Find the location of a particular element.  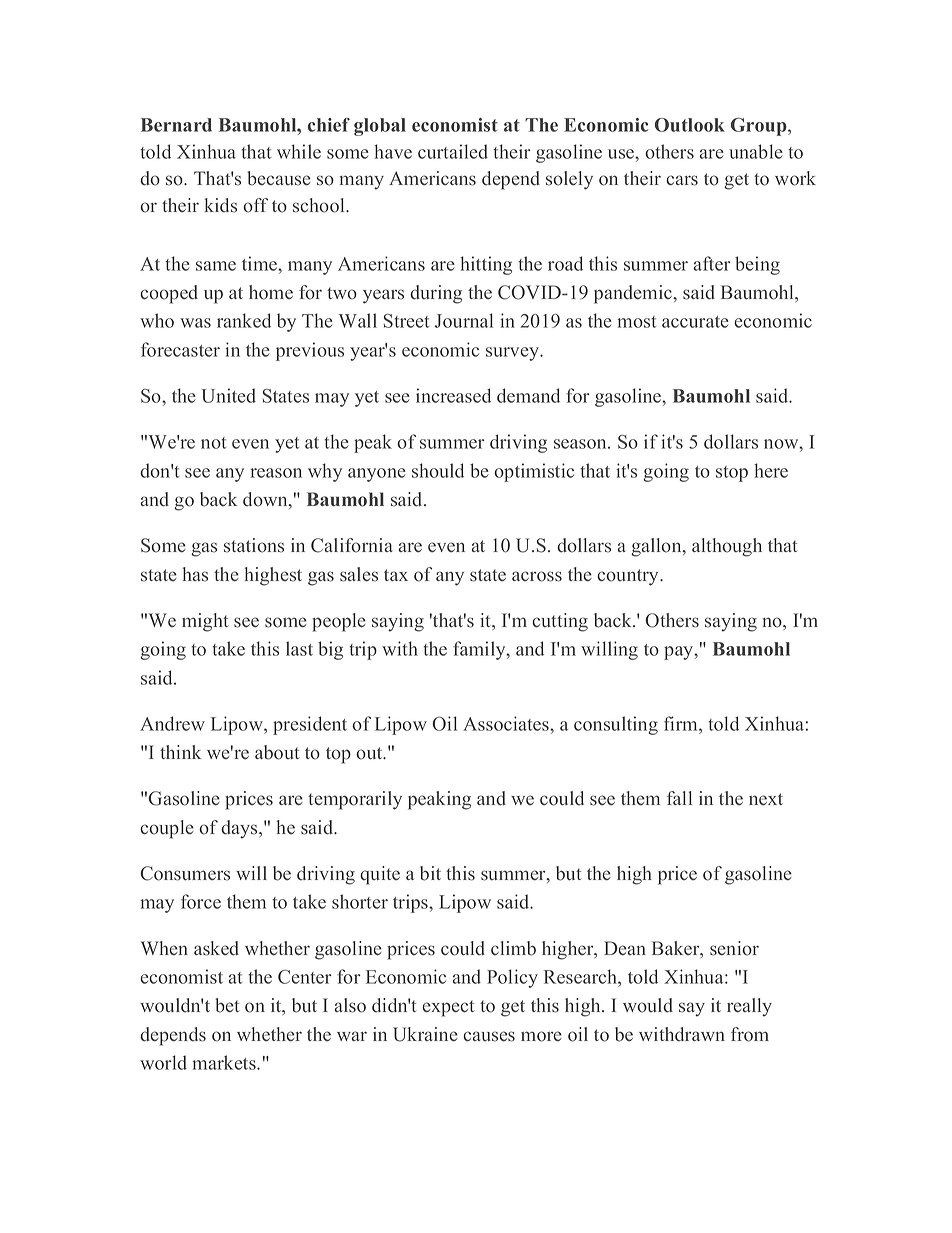

should is located at coordinates (438, 470).
